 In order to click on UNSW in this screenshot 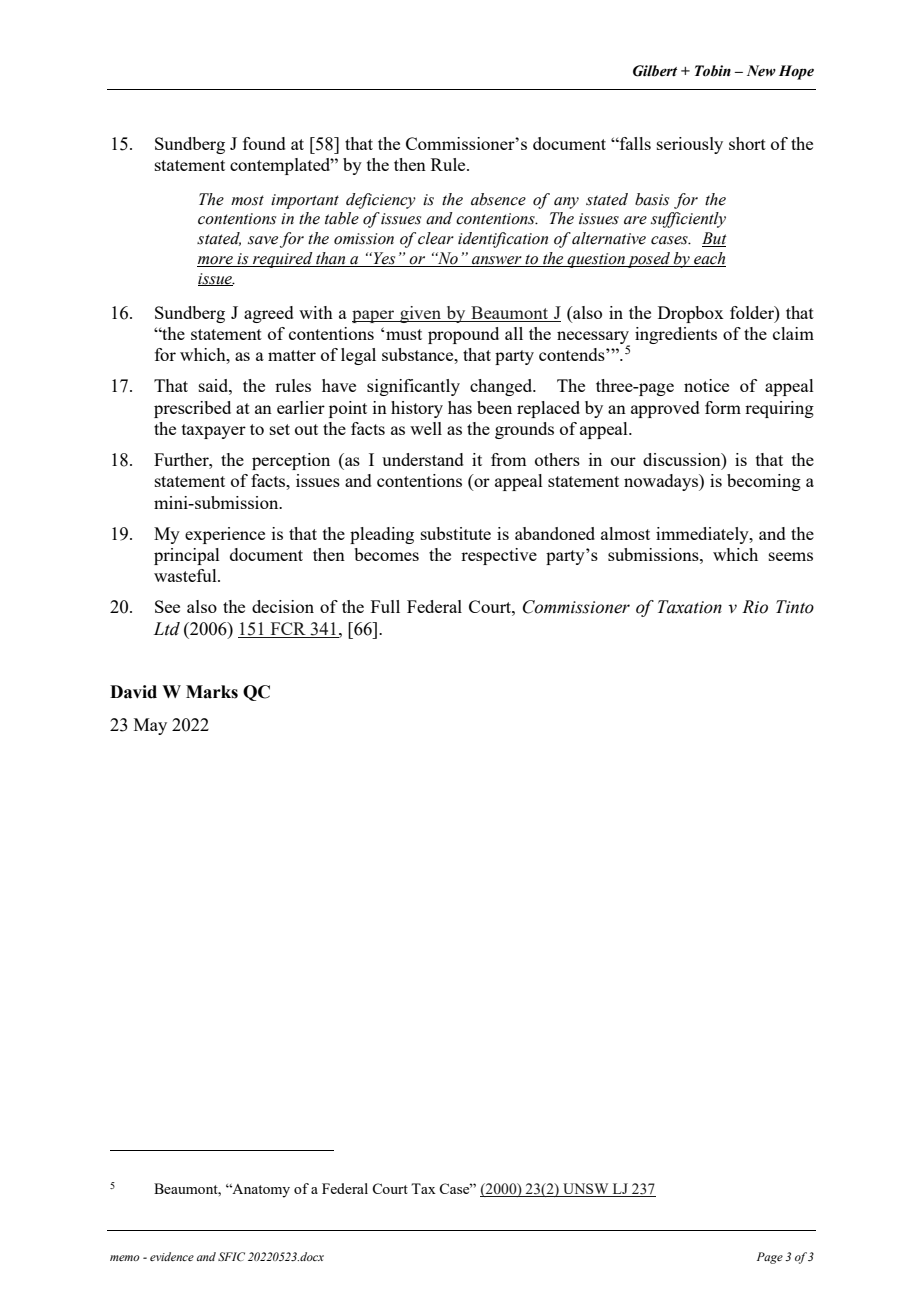, I will do `click(586, 1190)`.
